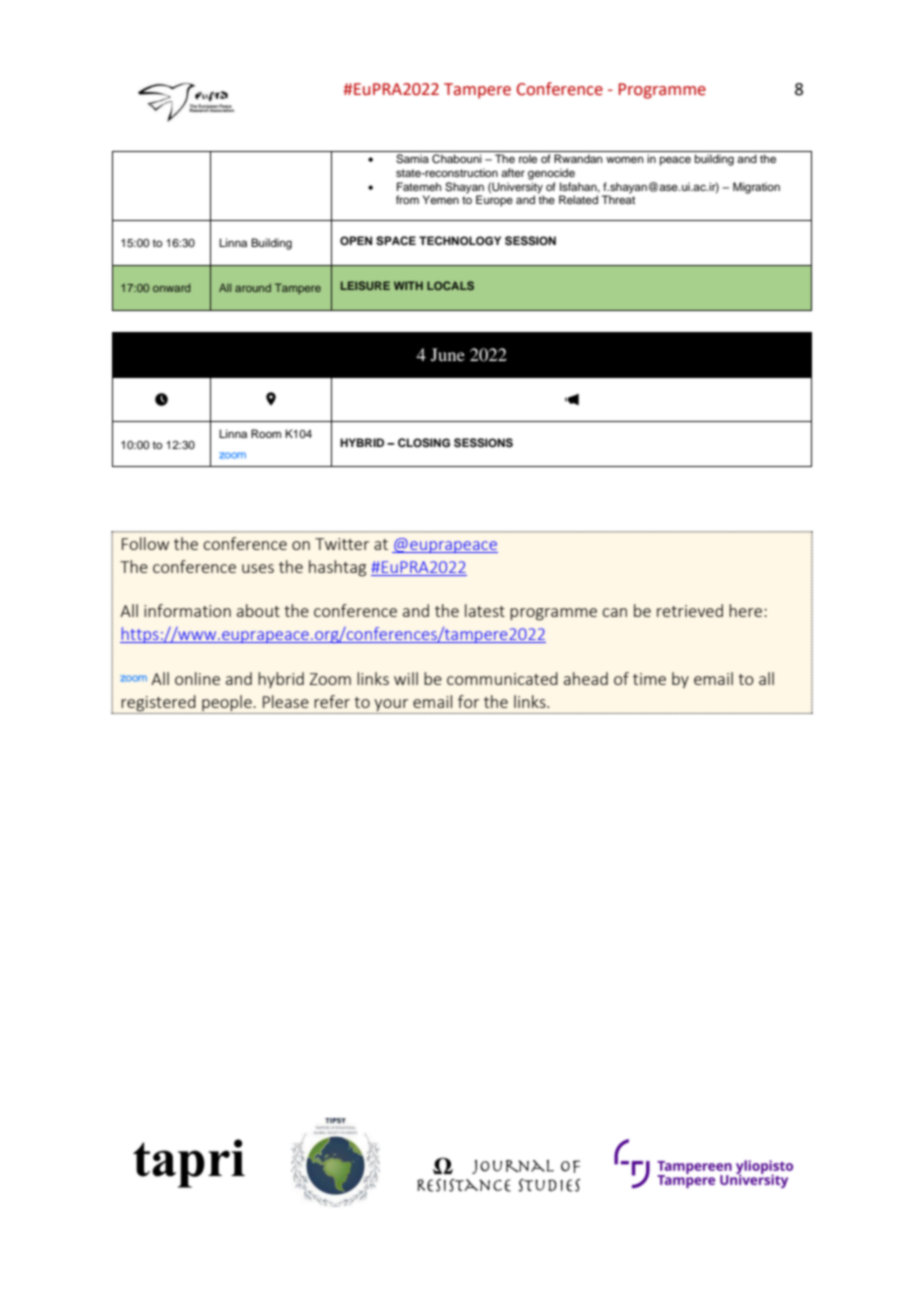  Describe the element at coordinates (407, 199) in the screenshot. I see `from` at that location.
